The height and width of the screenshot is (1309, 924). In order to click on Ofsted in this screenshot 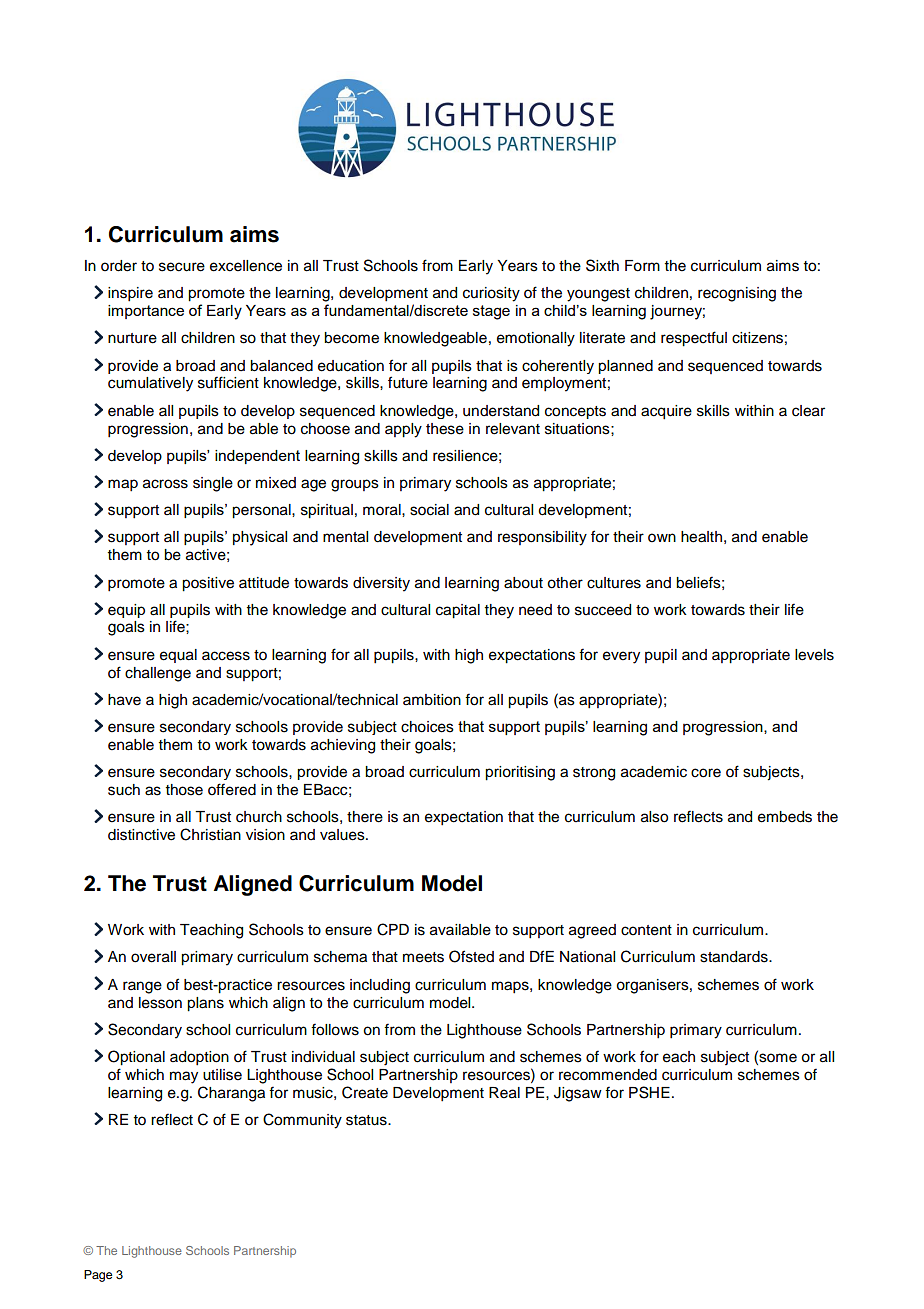, I will do `click(471, 956)`.
